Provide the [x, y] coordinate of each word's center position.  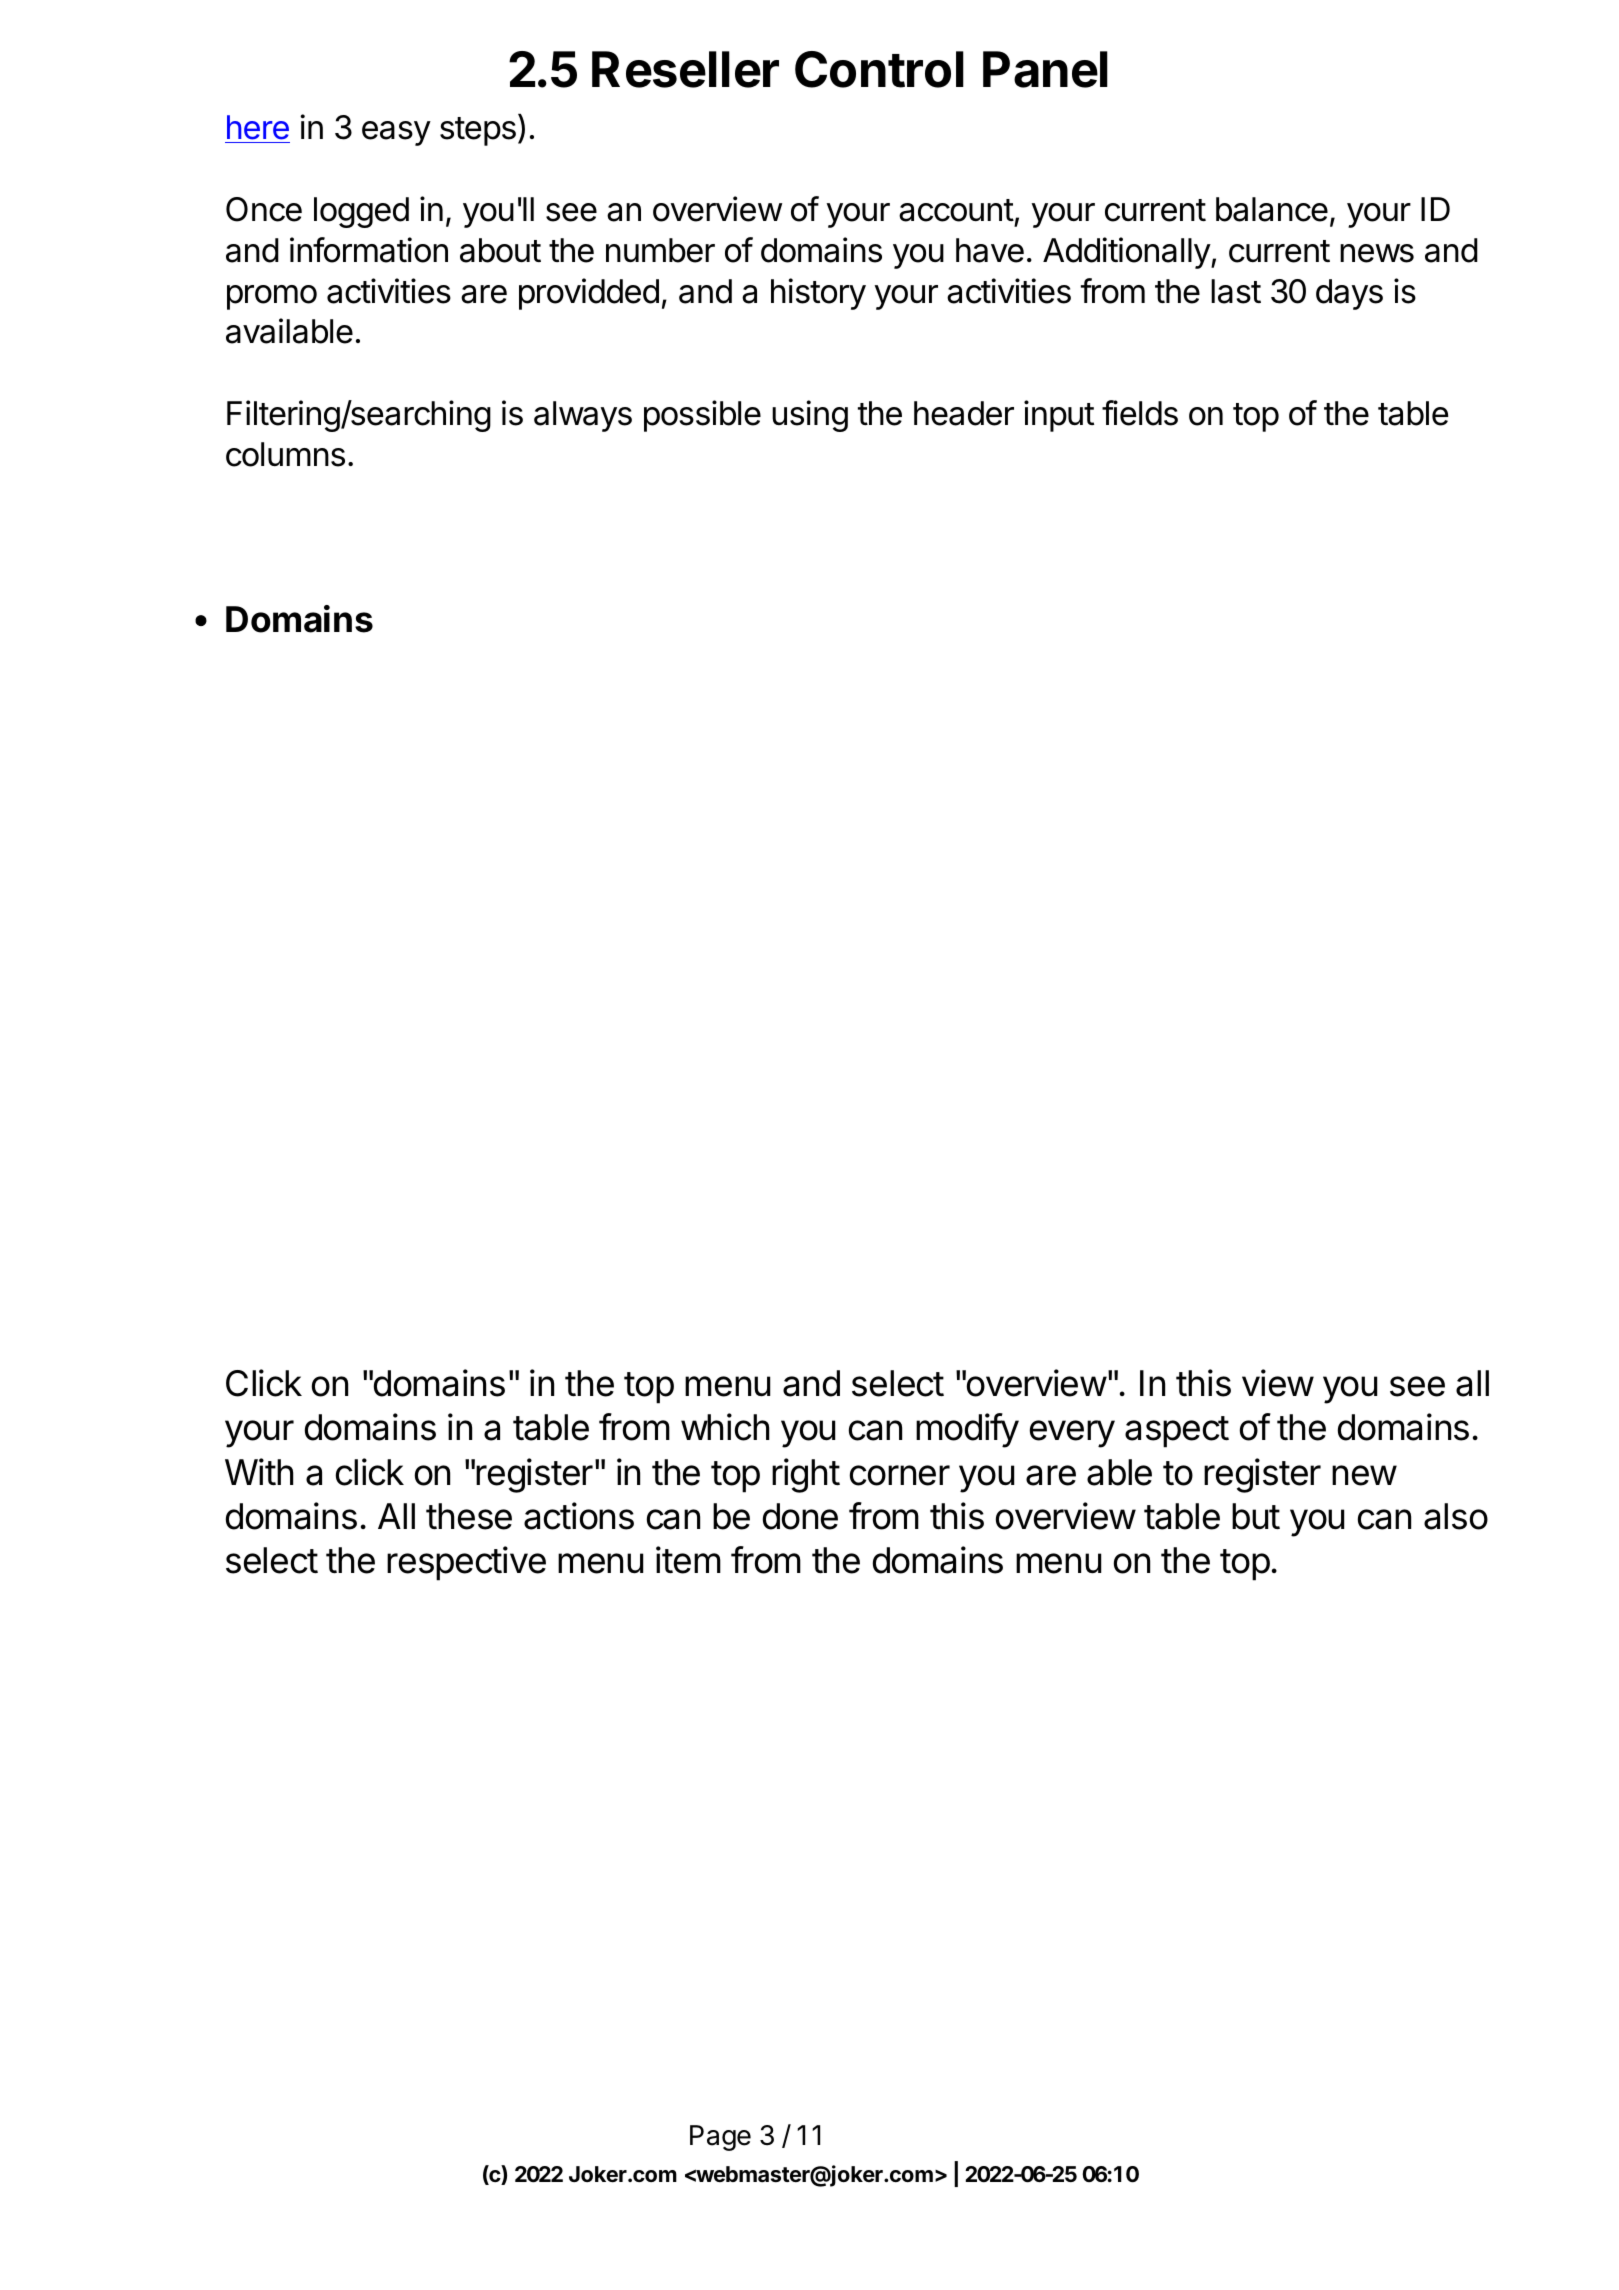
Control [879, 69]
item [688, 1560]
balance [1272, 209]
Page [720, 2138]
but [1256, 1516]
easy [396, 133]
